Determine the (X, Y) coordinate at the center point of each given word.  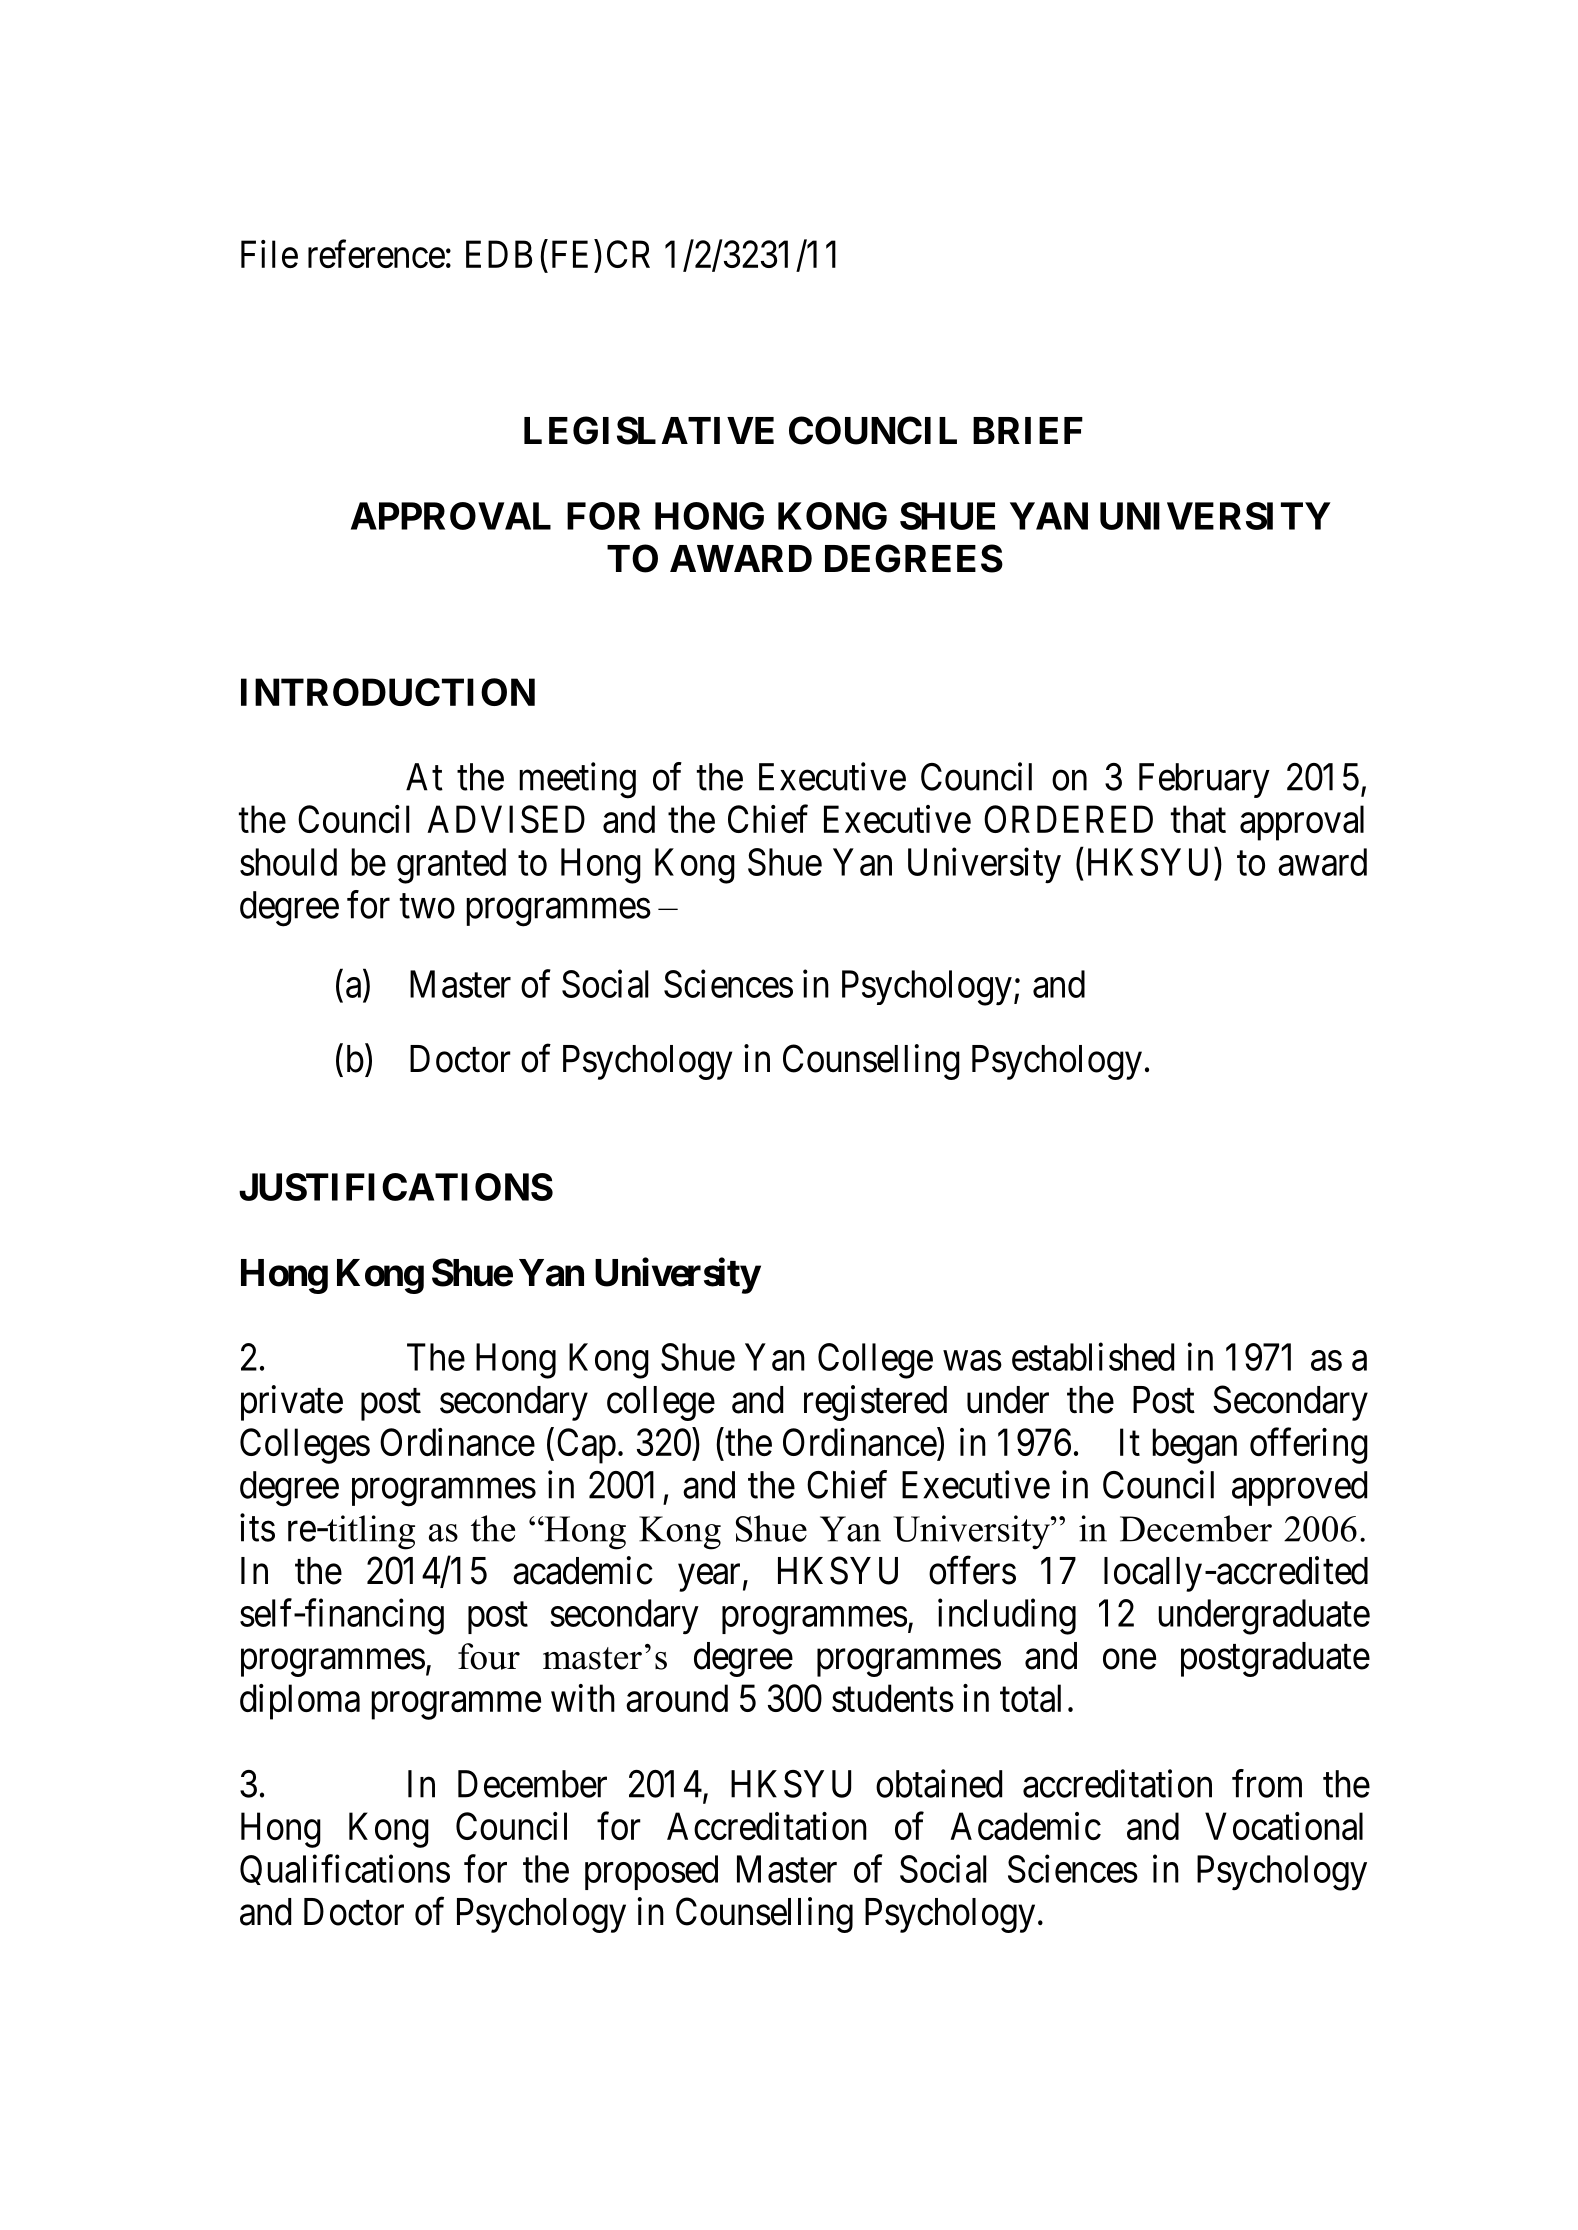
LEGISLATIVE (649, 430)
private (292, 1403)
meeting (577, 780)
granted (451, 866)
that (1198, 819)
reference (376, 254)
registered (875, 1403)
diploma (300, 1702)
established (1093, 1357)
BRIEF (1028, 430)
